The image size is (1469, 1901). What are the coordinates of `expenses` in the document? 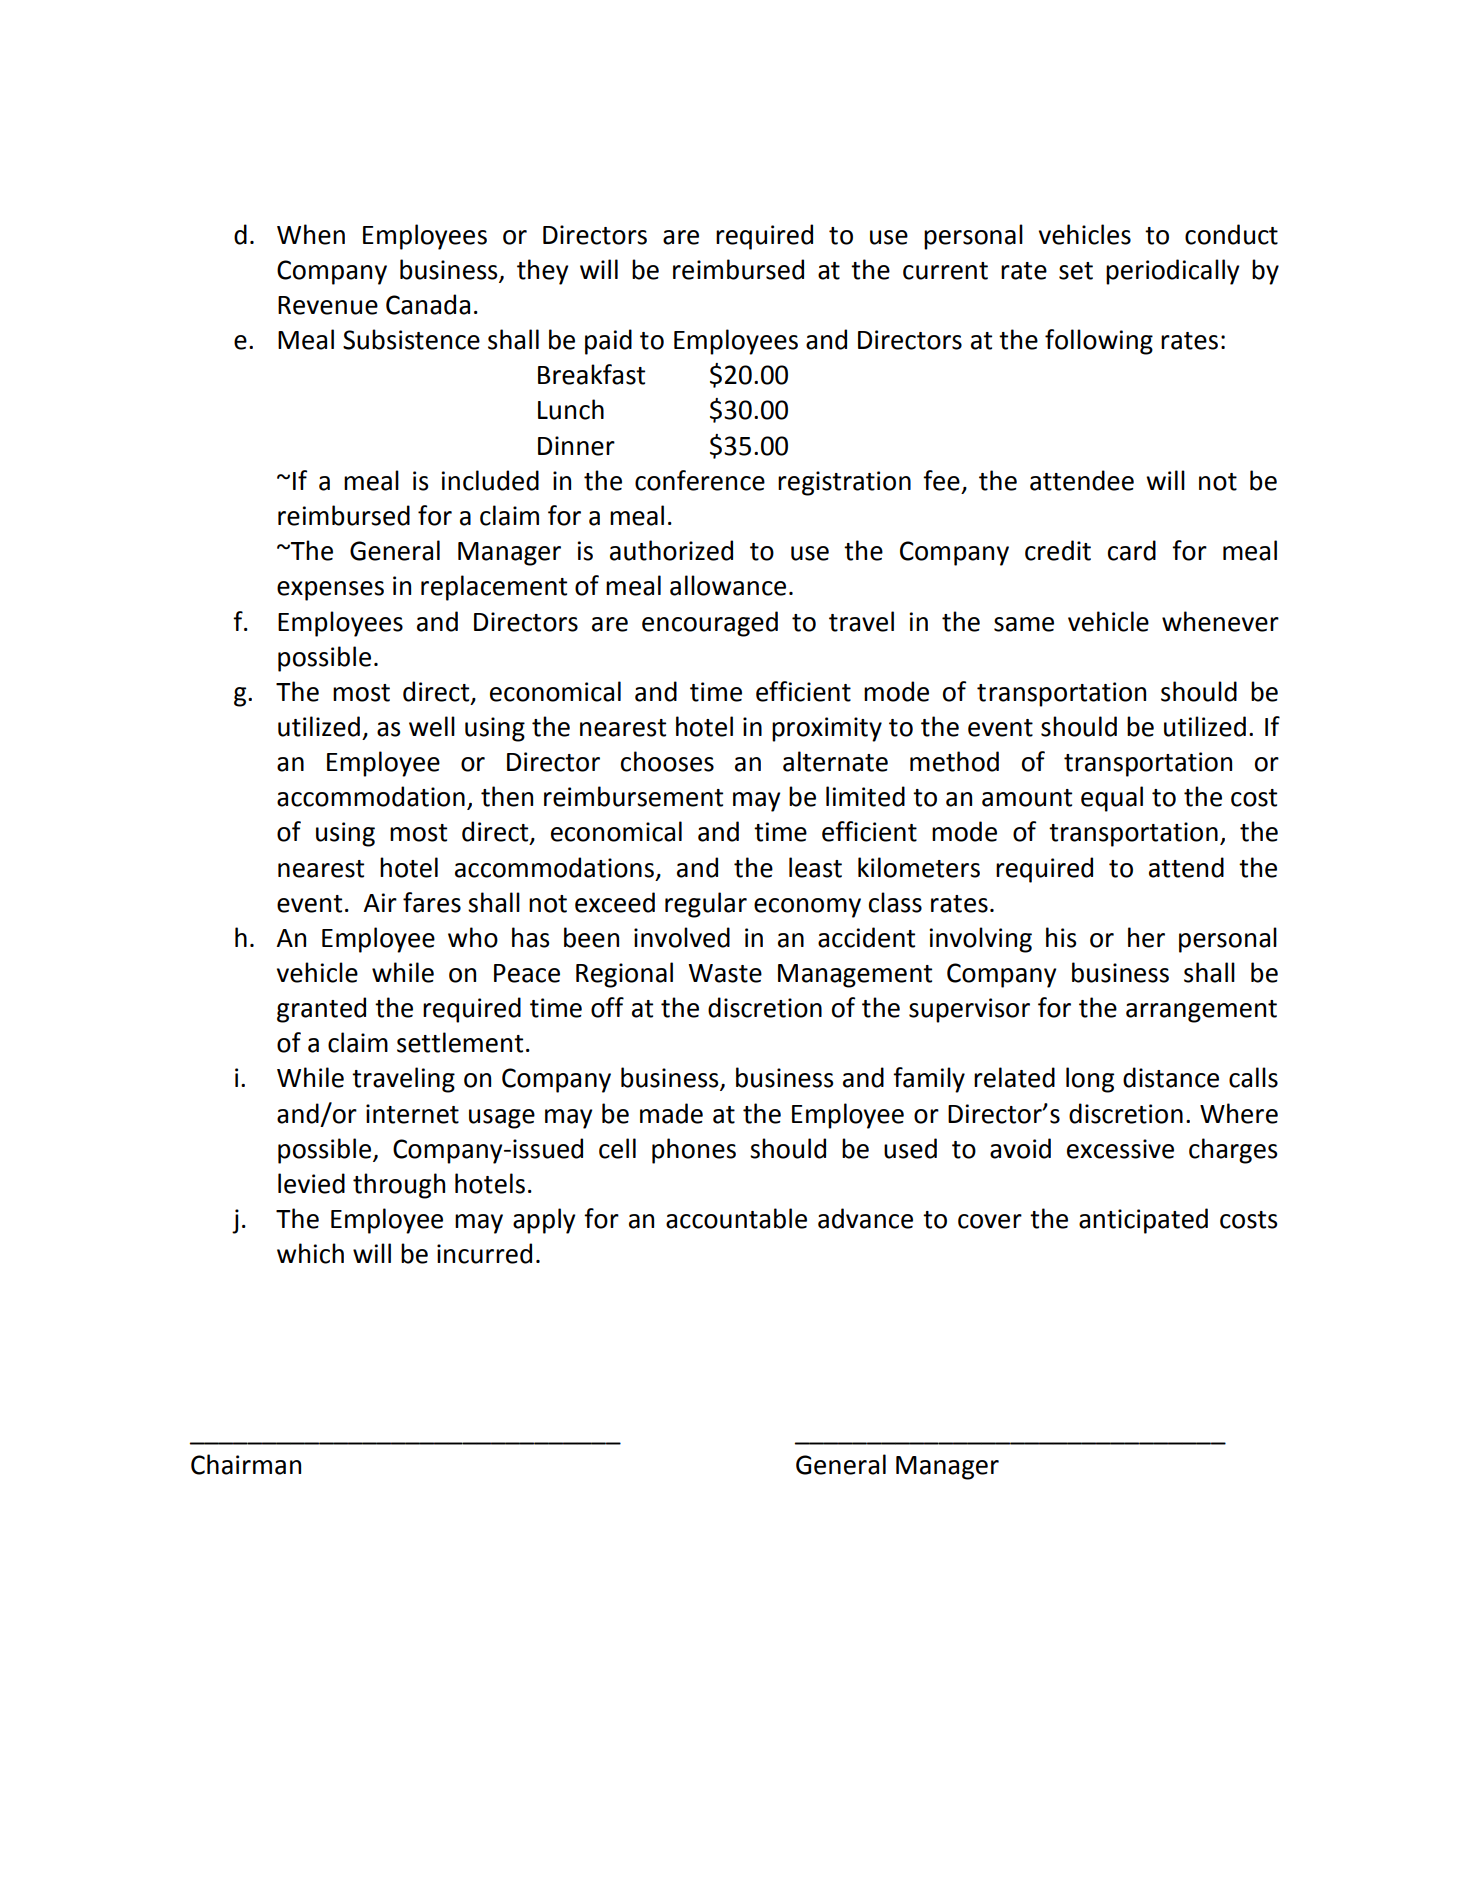 It's located at (330, 591).
